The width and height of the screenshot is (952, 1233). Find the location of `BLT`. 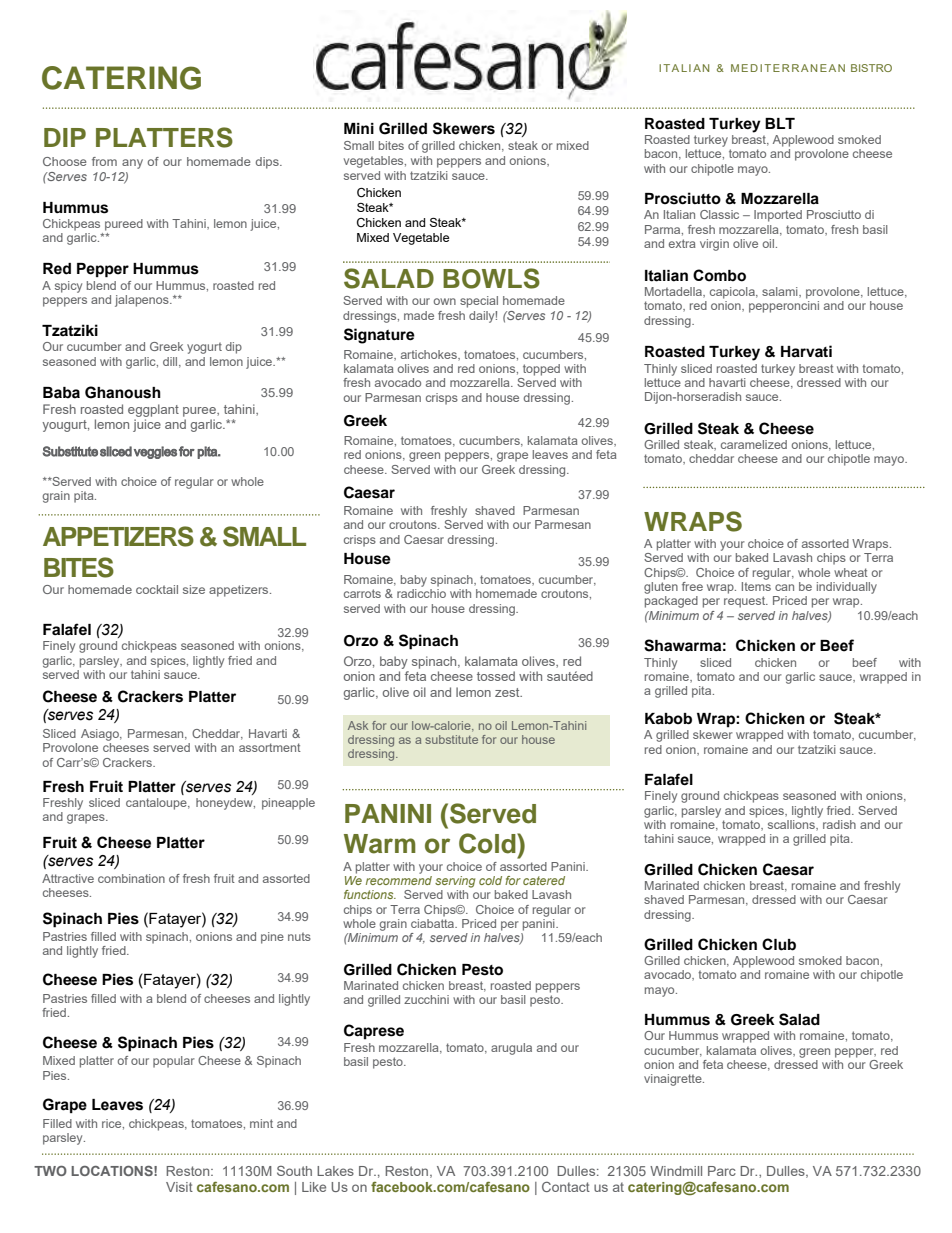

BLT is located at coordinates (780, 123).
